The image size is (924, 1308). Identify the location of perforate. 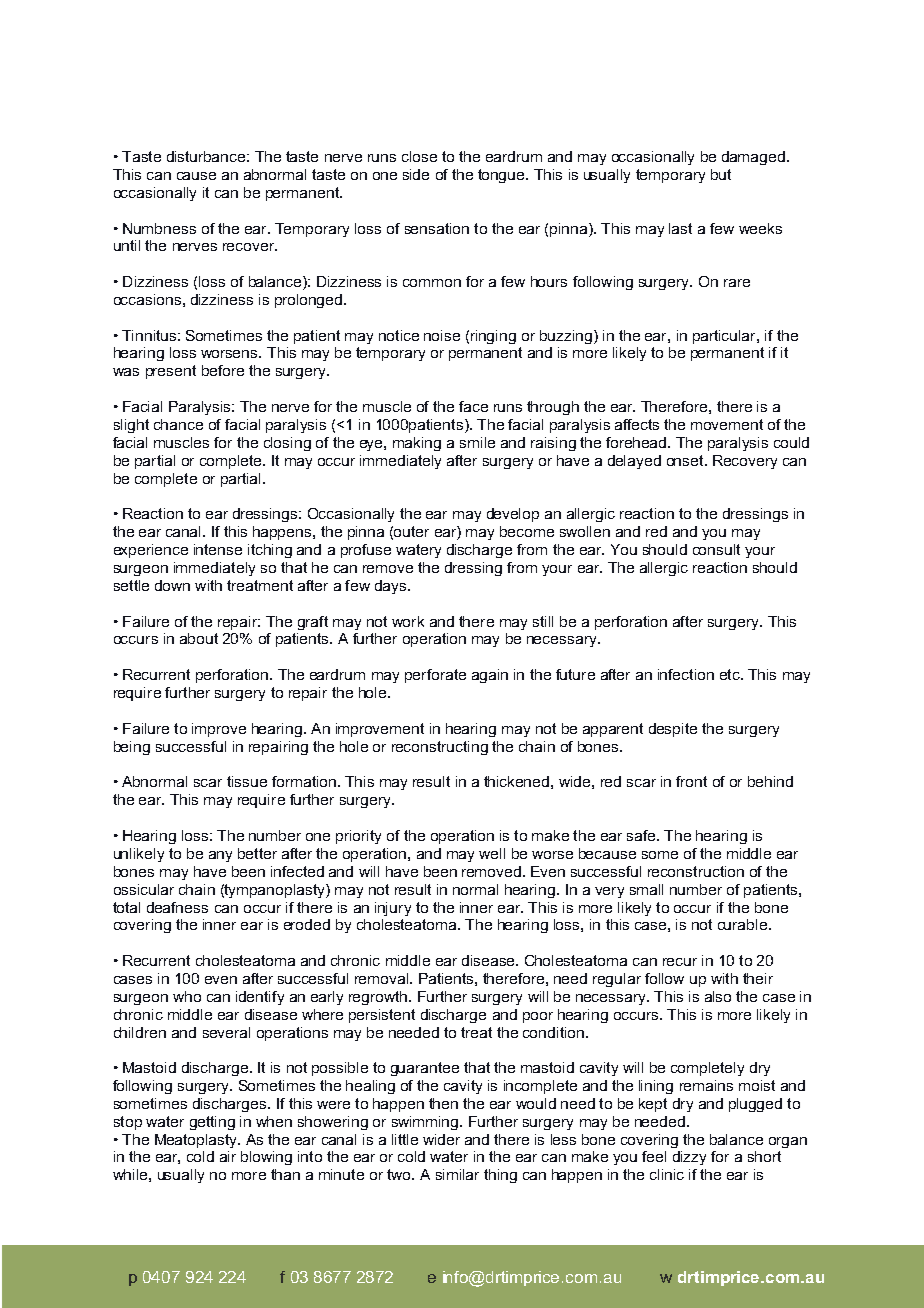
(435, 676).
